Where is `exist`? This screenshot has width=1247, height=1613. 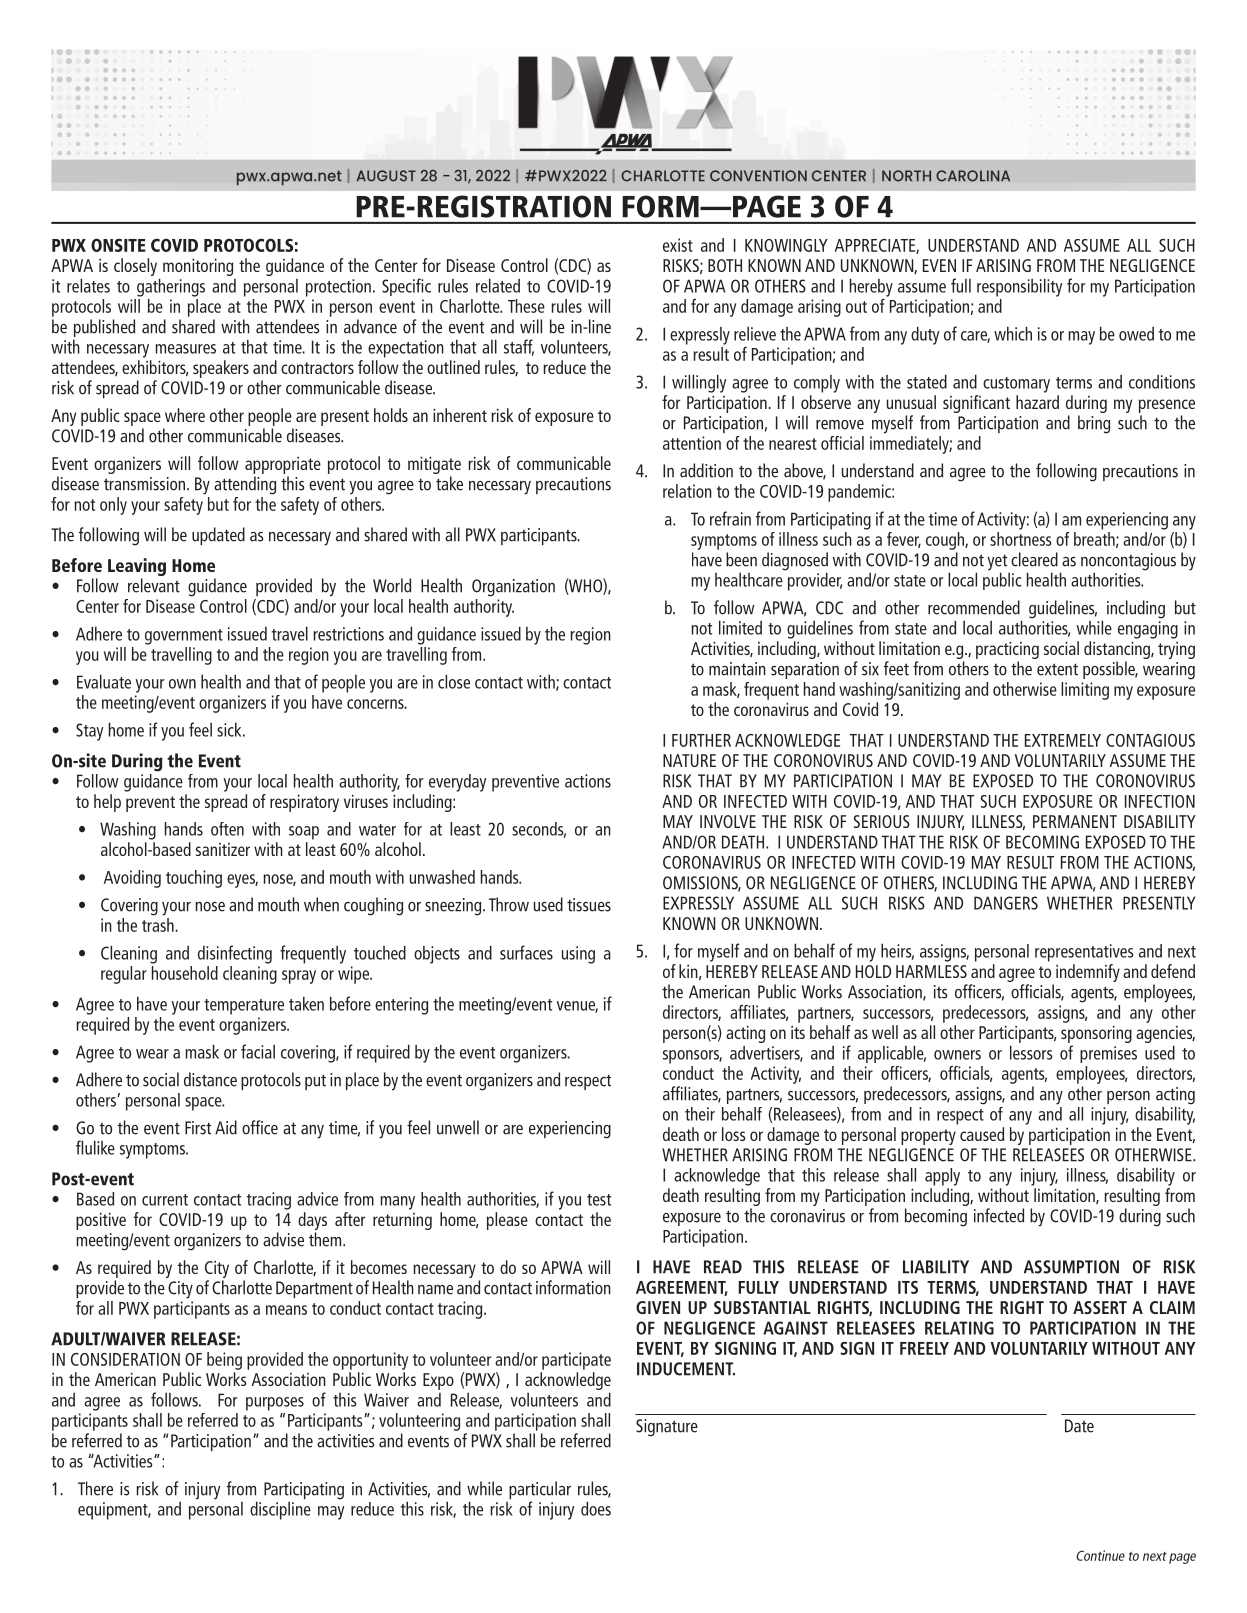 exist is located at coordinates (678, 245).
